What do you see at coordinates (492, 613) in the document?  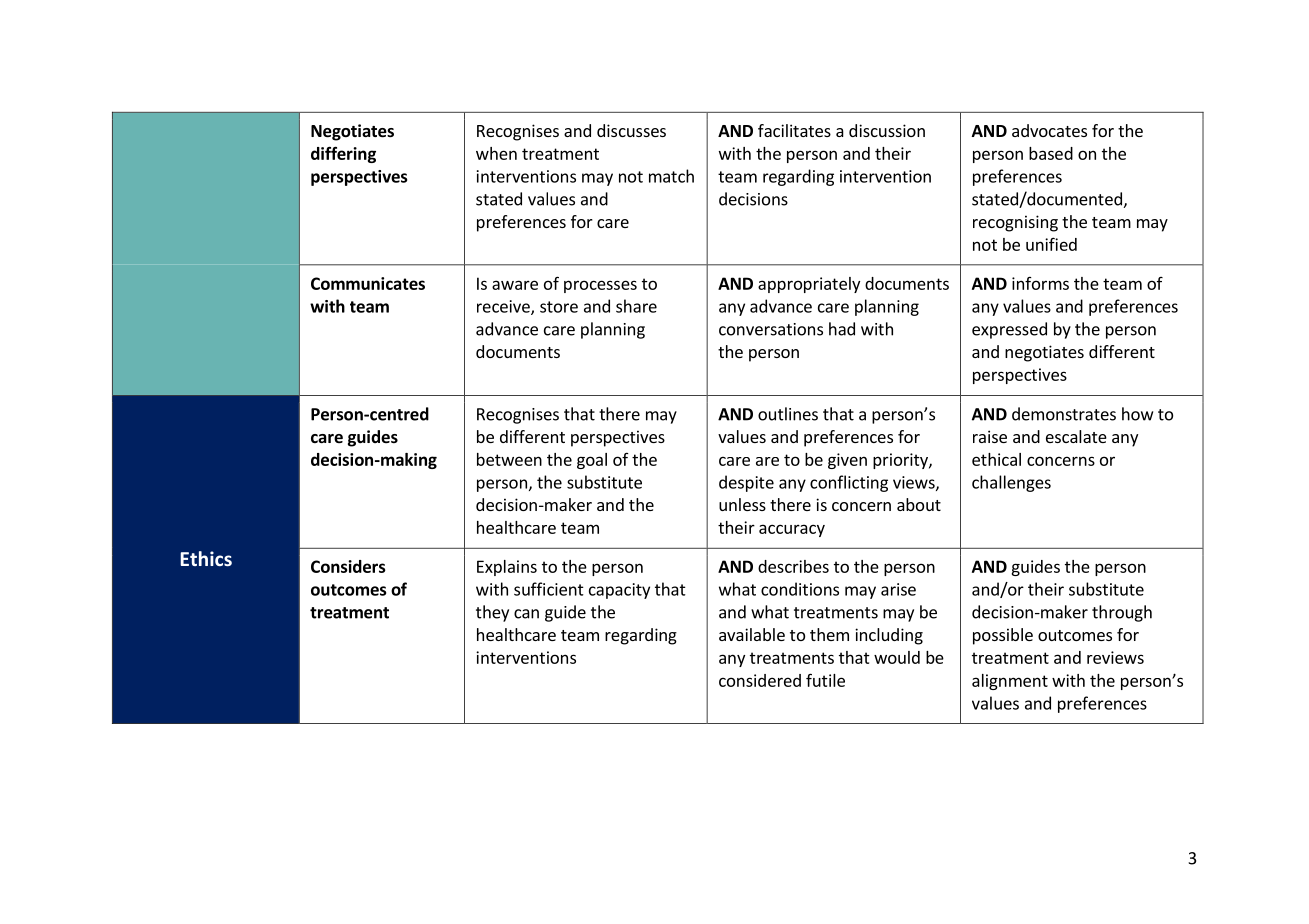 I see `they` at bounding box center [492, 613].
